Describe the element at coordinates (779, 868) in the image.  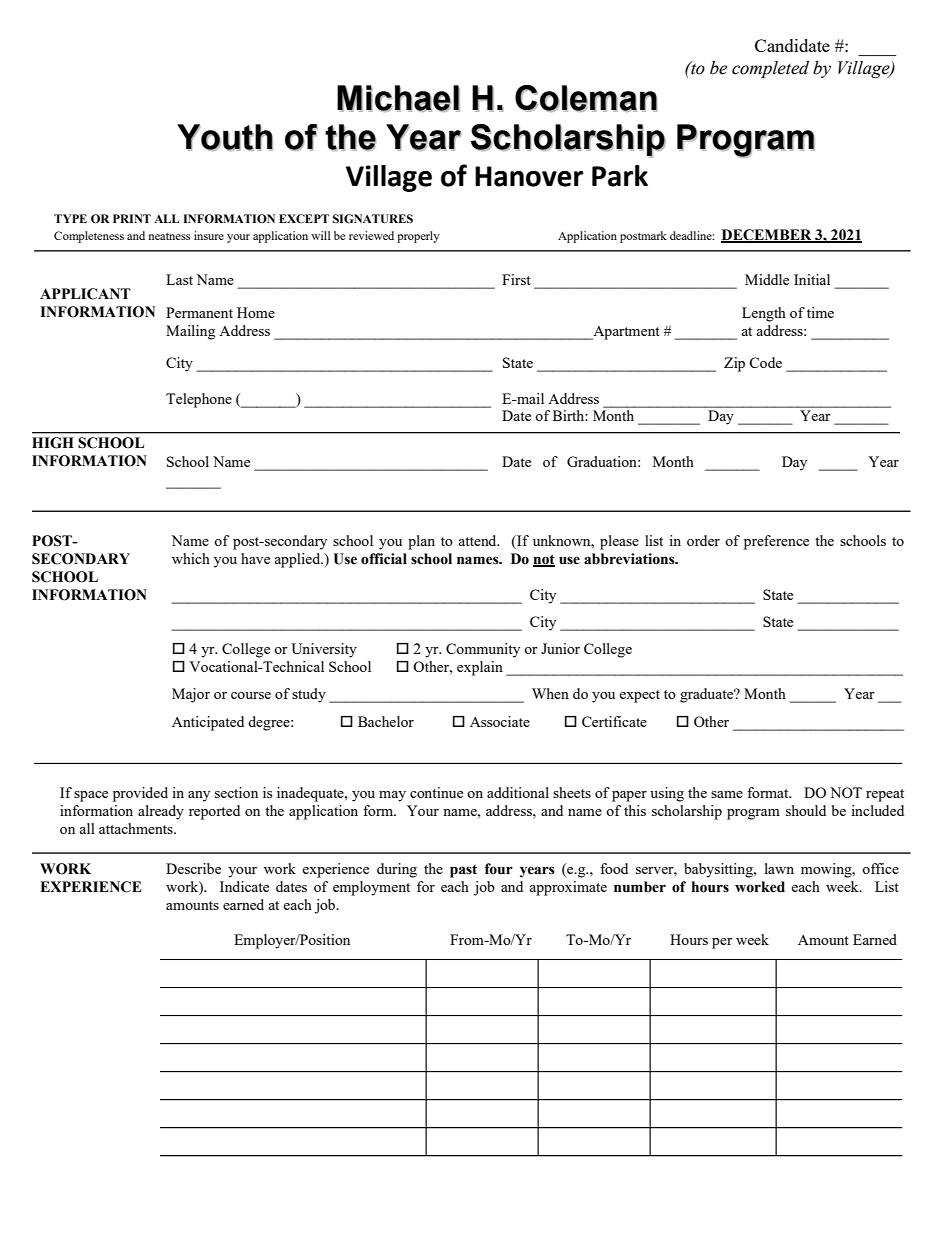
I see `lawn` at that location.
